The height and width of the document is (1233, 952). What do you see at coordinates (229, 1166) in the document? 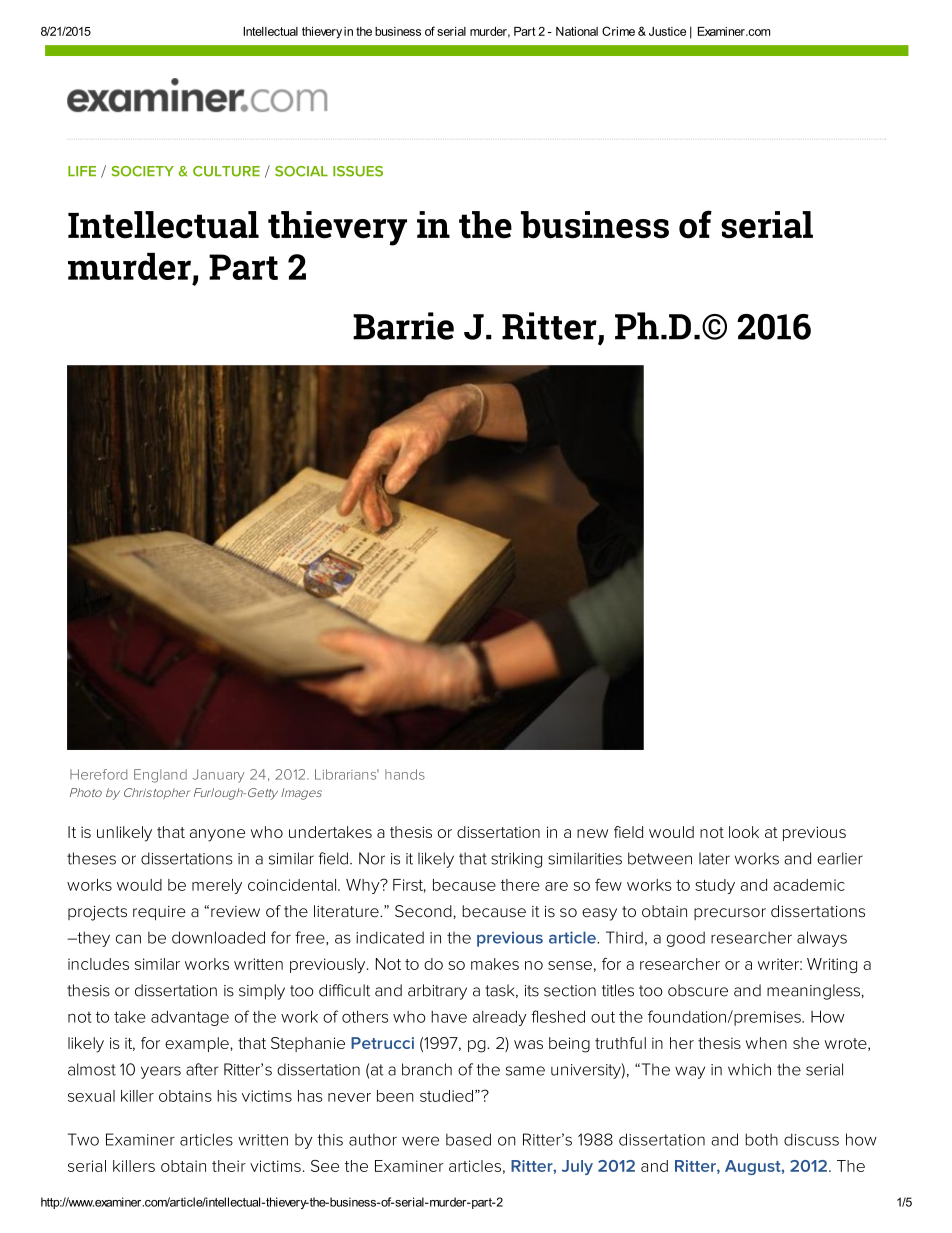
I see `their` at bounding box center [229, 1166].
